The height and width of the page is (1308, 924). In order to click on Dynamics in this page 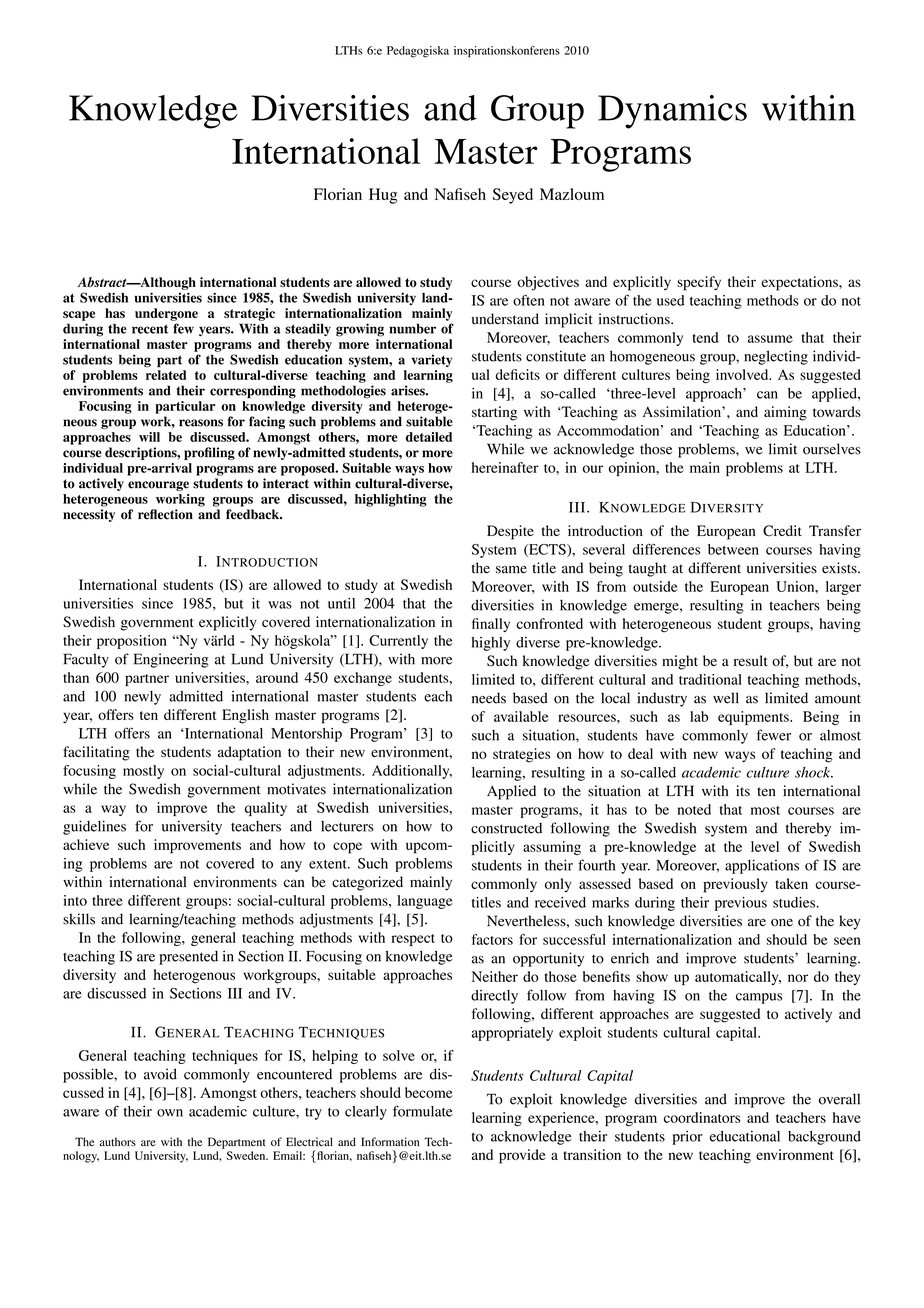, I will do `click(672, 112)`.
